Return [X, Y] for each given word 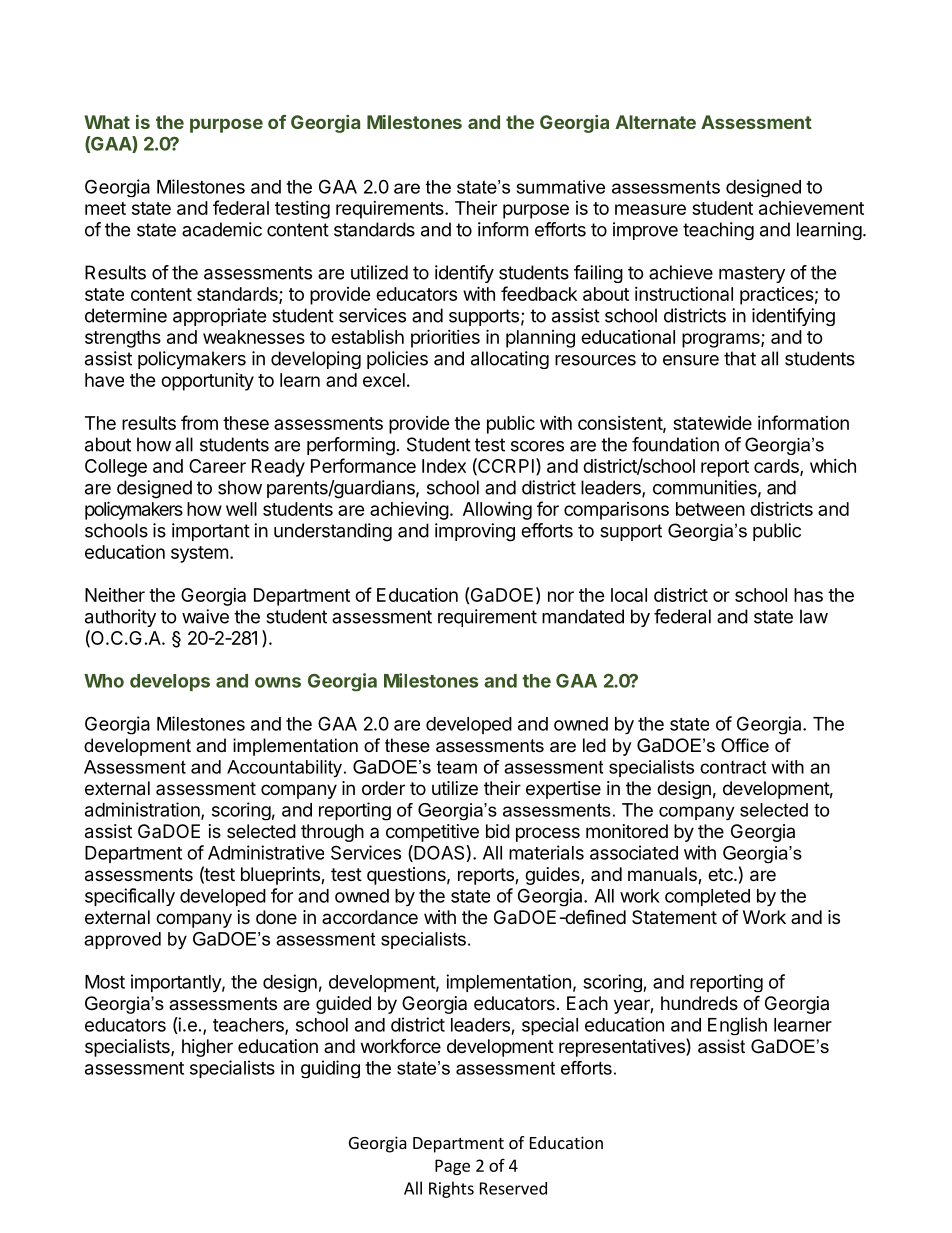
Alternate [655, 122]
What [107, 122]
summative [561, 187]
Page [452, 1167]
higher [207, 1048]
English [737, 1026]
